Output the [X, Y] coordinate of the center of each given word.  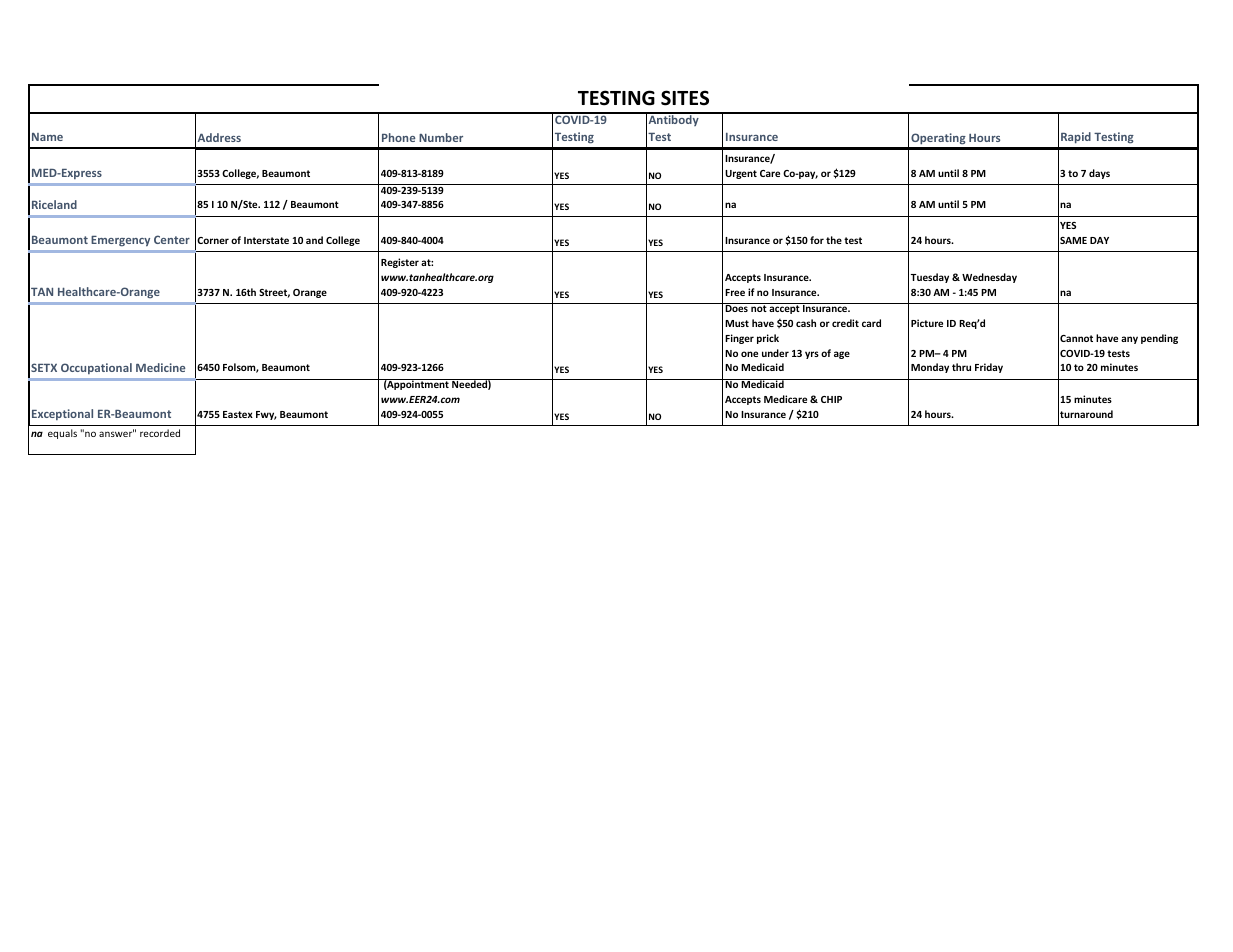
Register [400, 263]
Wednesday [989, 278]
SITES [685, 98]
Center [172, 239]
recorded [160, 433]
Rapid [1076, 138]
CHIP [831, 399]
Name [47, 137]
